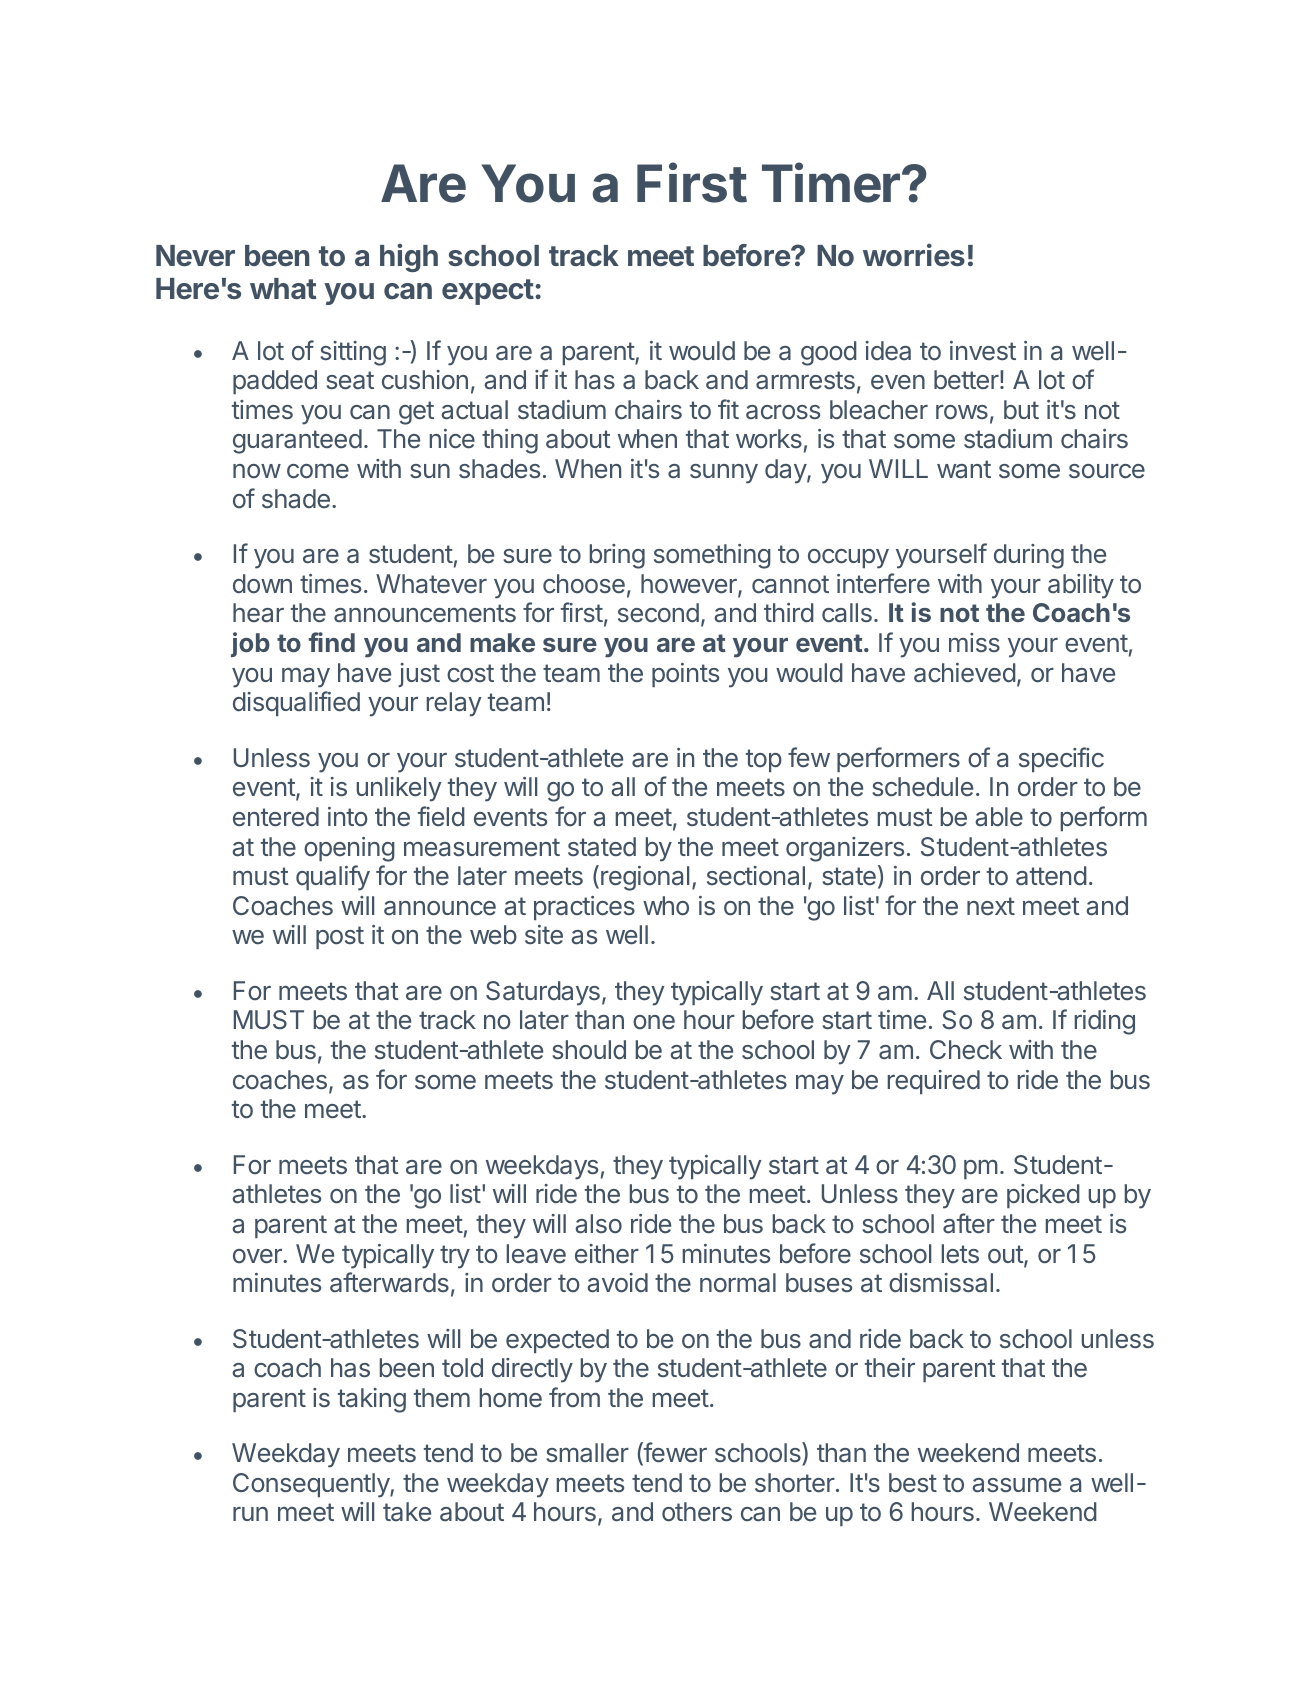 The image size is (1313, 1700). What do you see at coordinates (728, 409) in the screenshot?
I see `fit` at bounding box center [728, 409].
